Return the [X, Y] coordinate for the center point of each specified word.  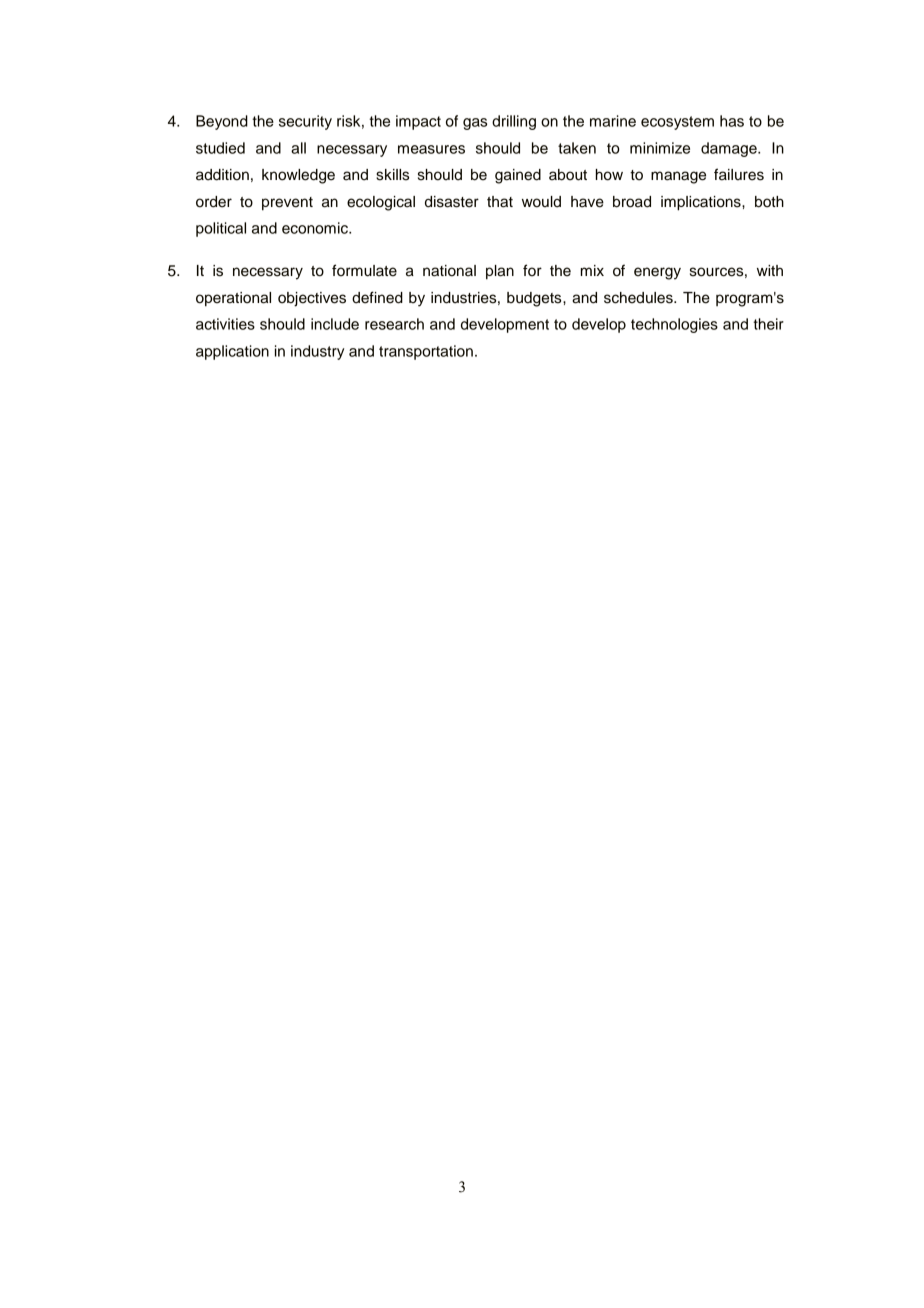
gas [475, 124]
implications [702, 203]
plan [500, 272]
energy [657, 273]
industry [317, 352]
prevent [287, 204]
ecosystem [677, 123]
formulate [364, 270]
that [500, 202]
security [305, 122]
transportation [426, 352]
